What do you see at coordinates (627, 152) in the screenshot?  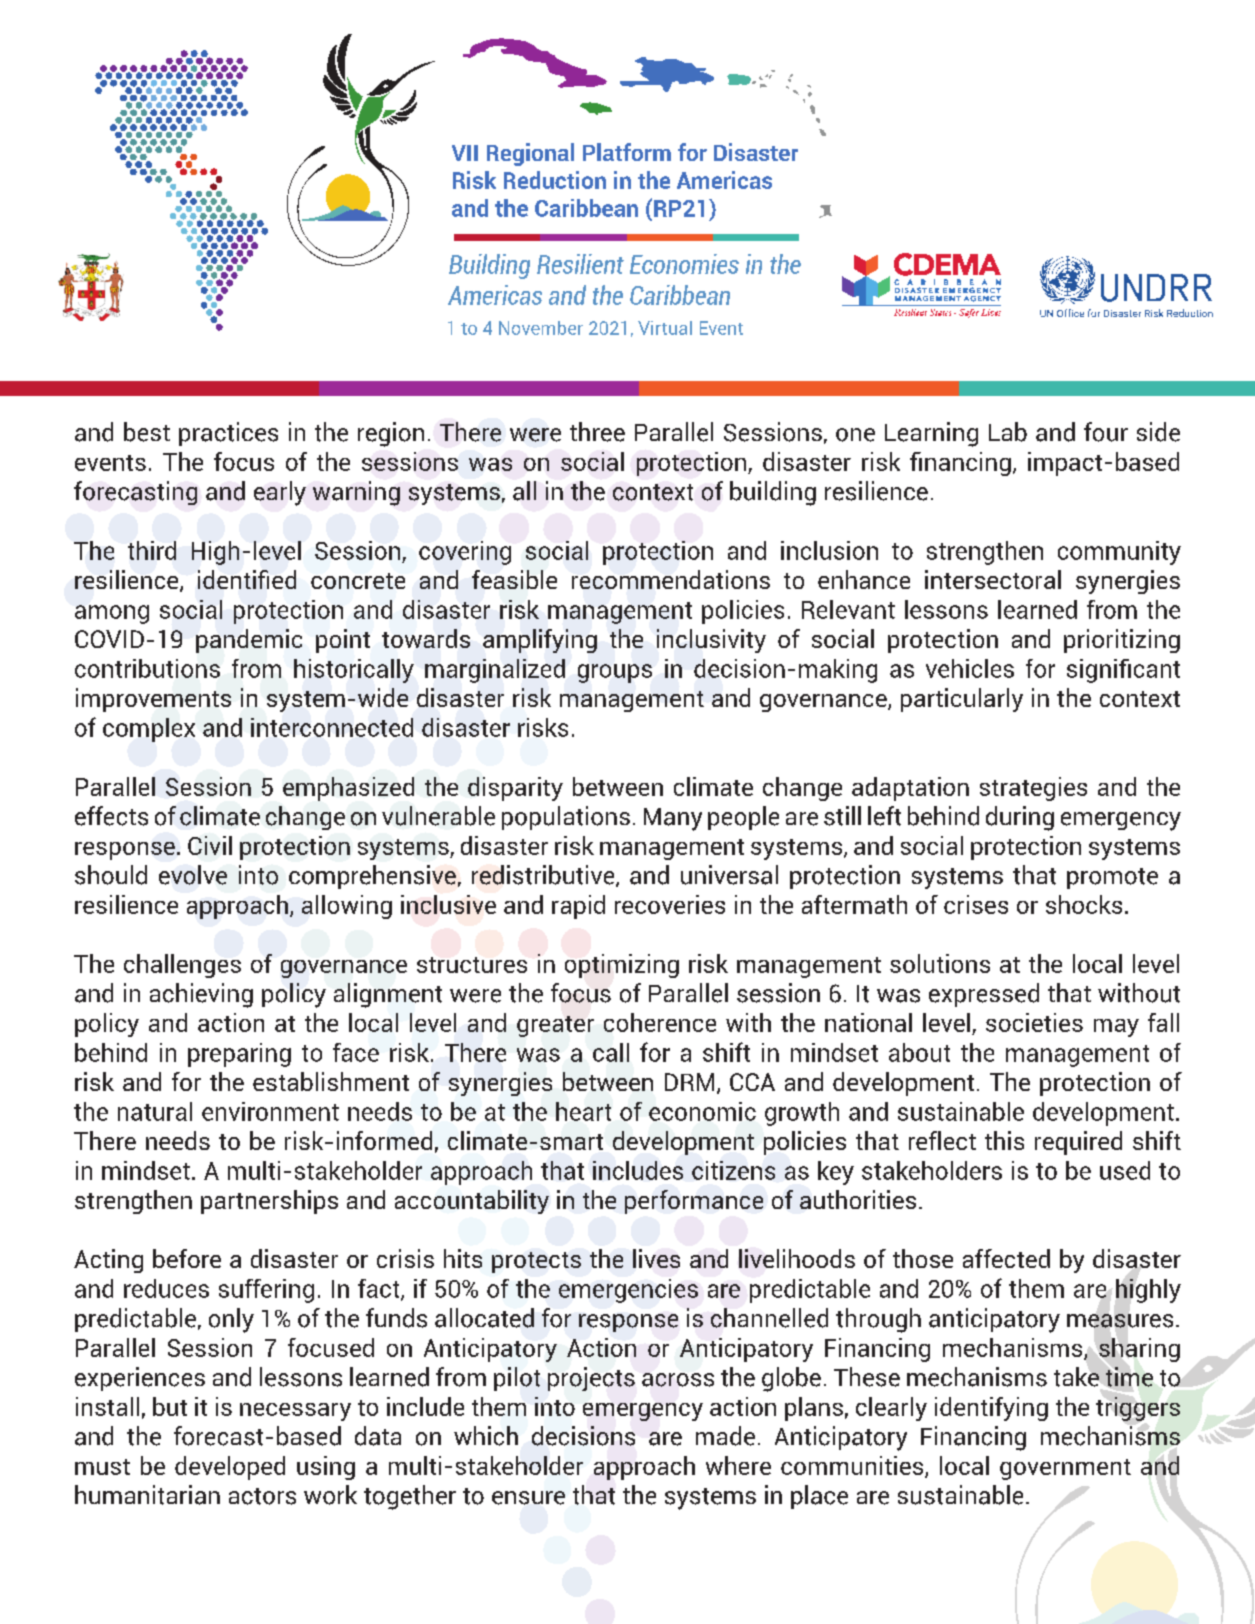 I see `Platform` at bounding box center [627, 152].
